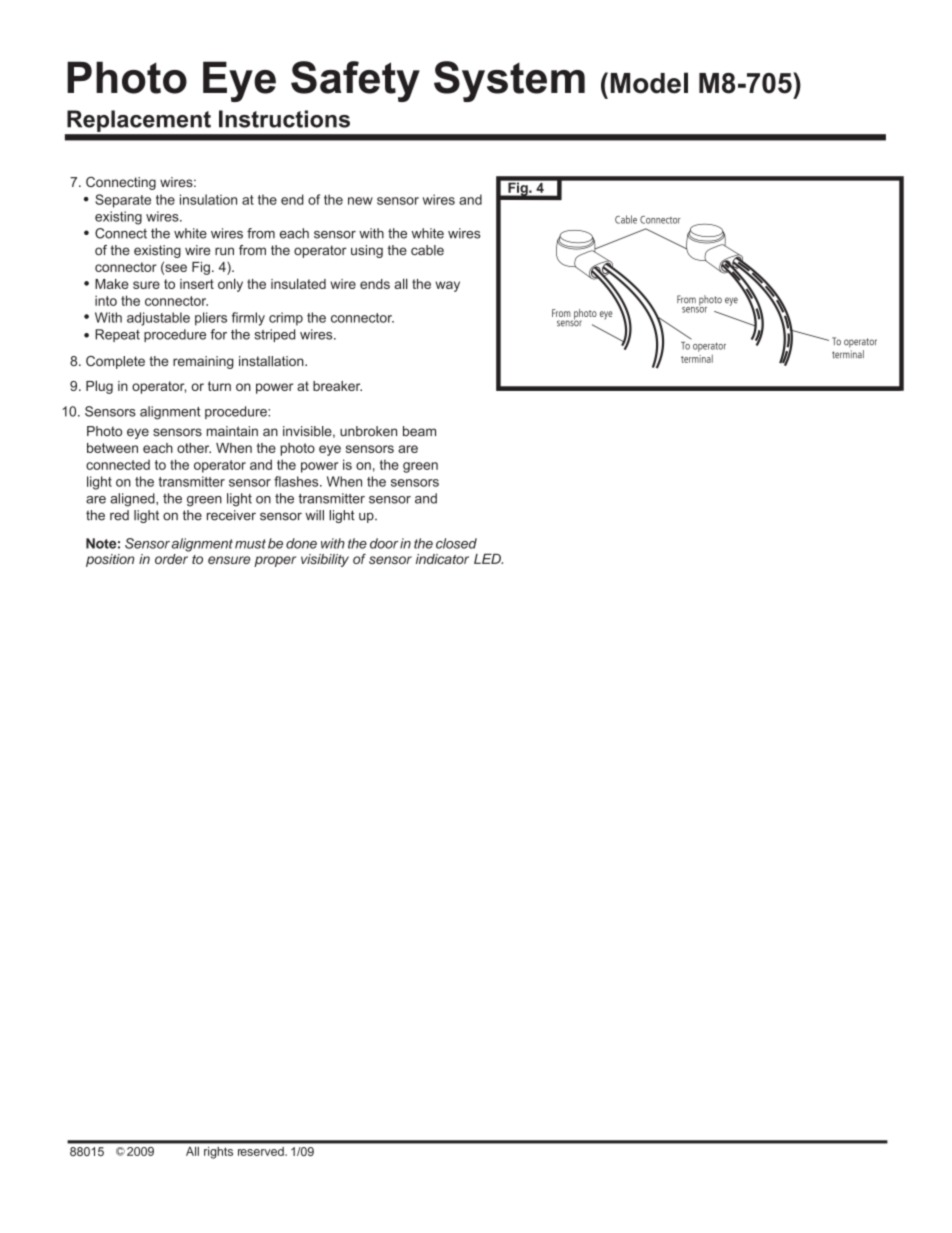 The height and width of the screenshot is (1233, 952). What do you see at coordinates (261, 1151) in the screenshot?
I see `reserved` at bounding box center [261, 1151].
